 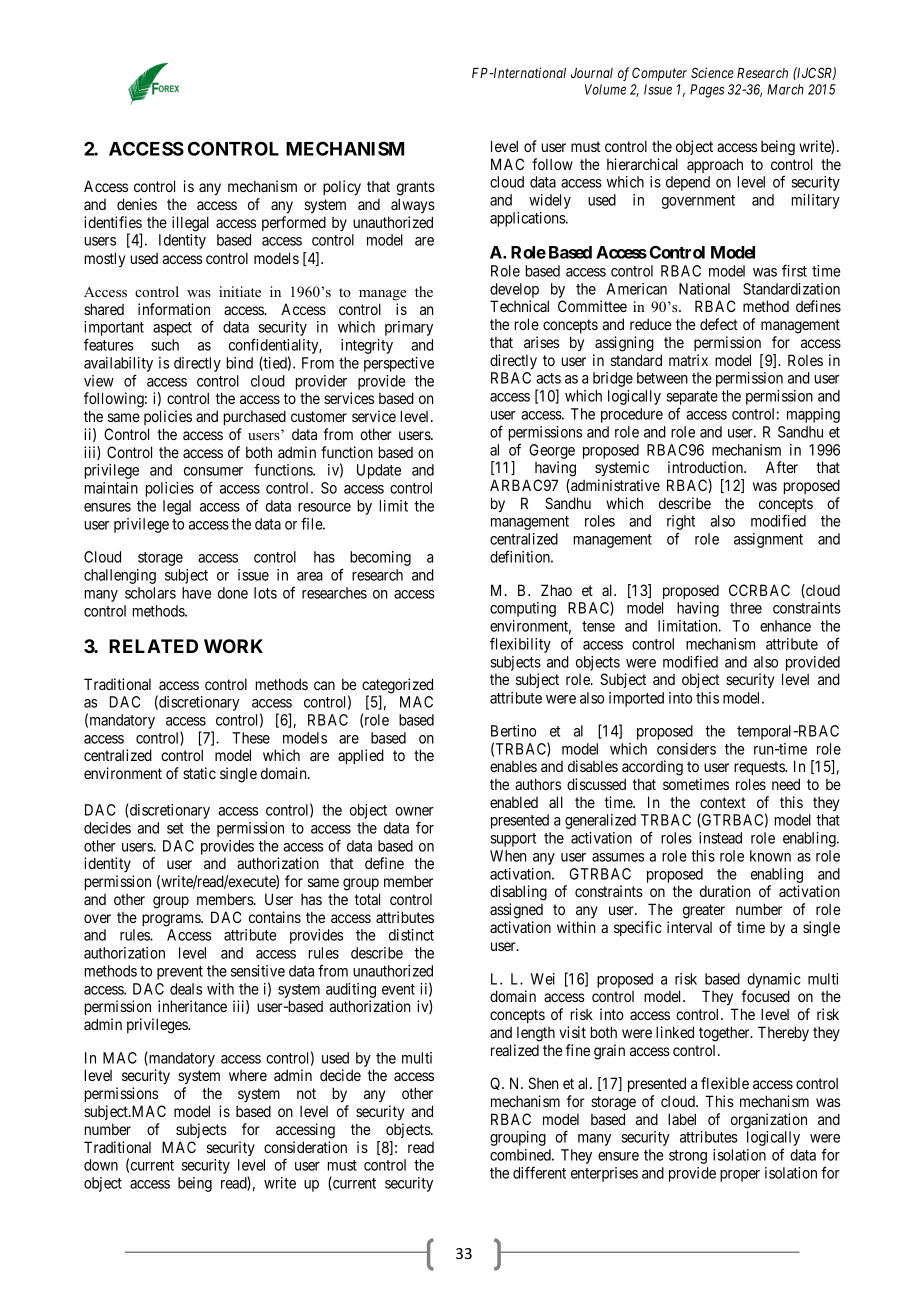 What do you see at coordinates (199, 773) in the page?
I see `static` at bounding box center [199, 773].
